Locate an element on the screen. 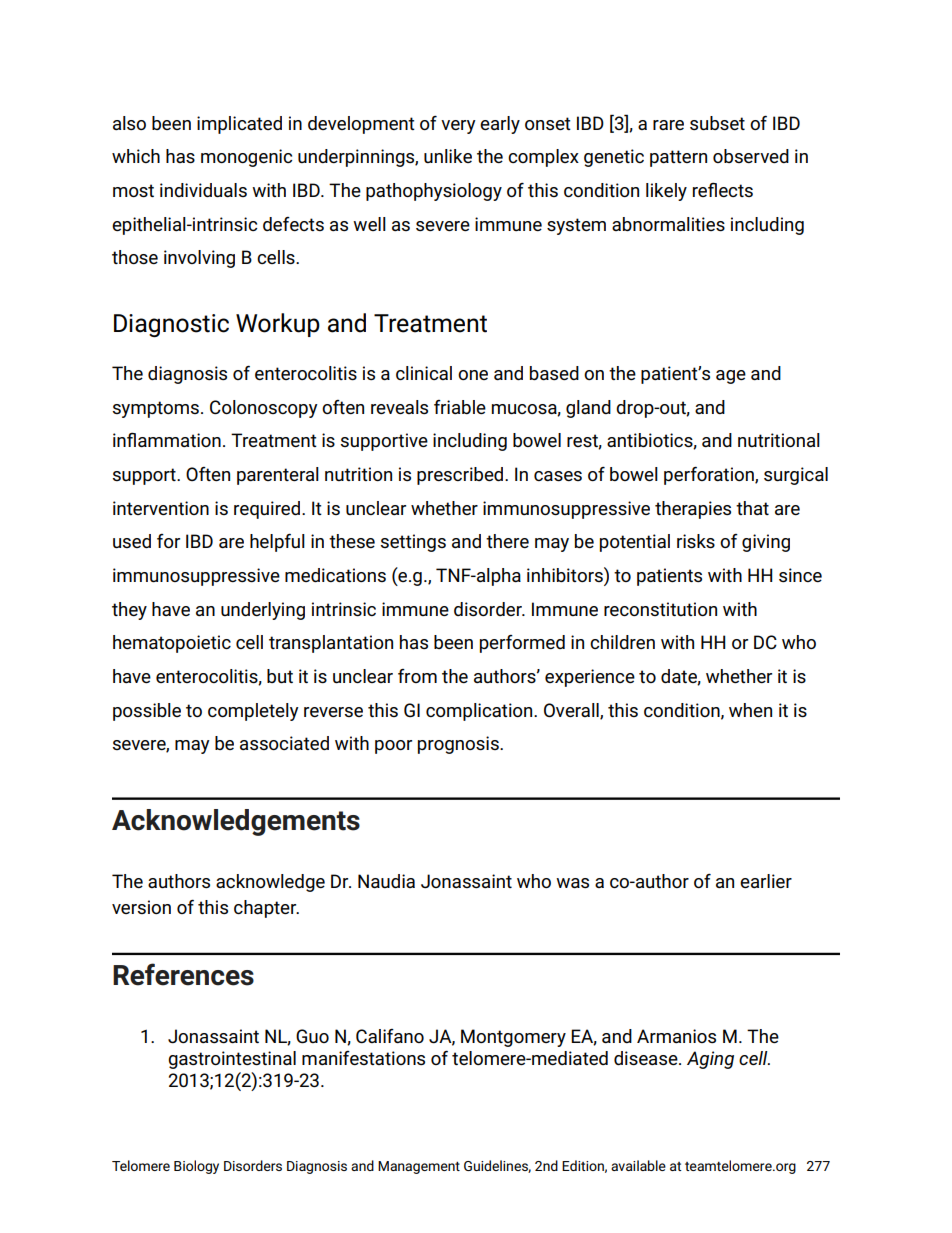 This screenshot has width=952, height=1233. available is located at coordinates (638, 1165).
